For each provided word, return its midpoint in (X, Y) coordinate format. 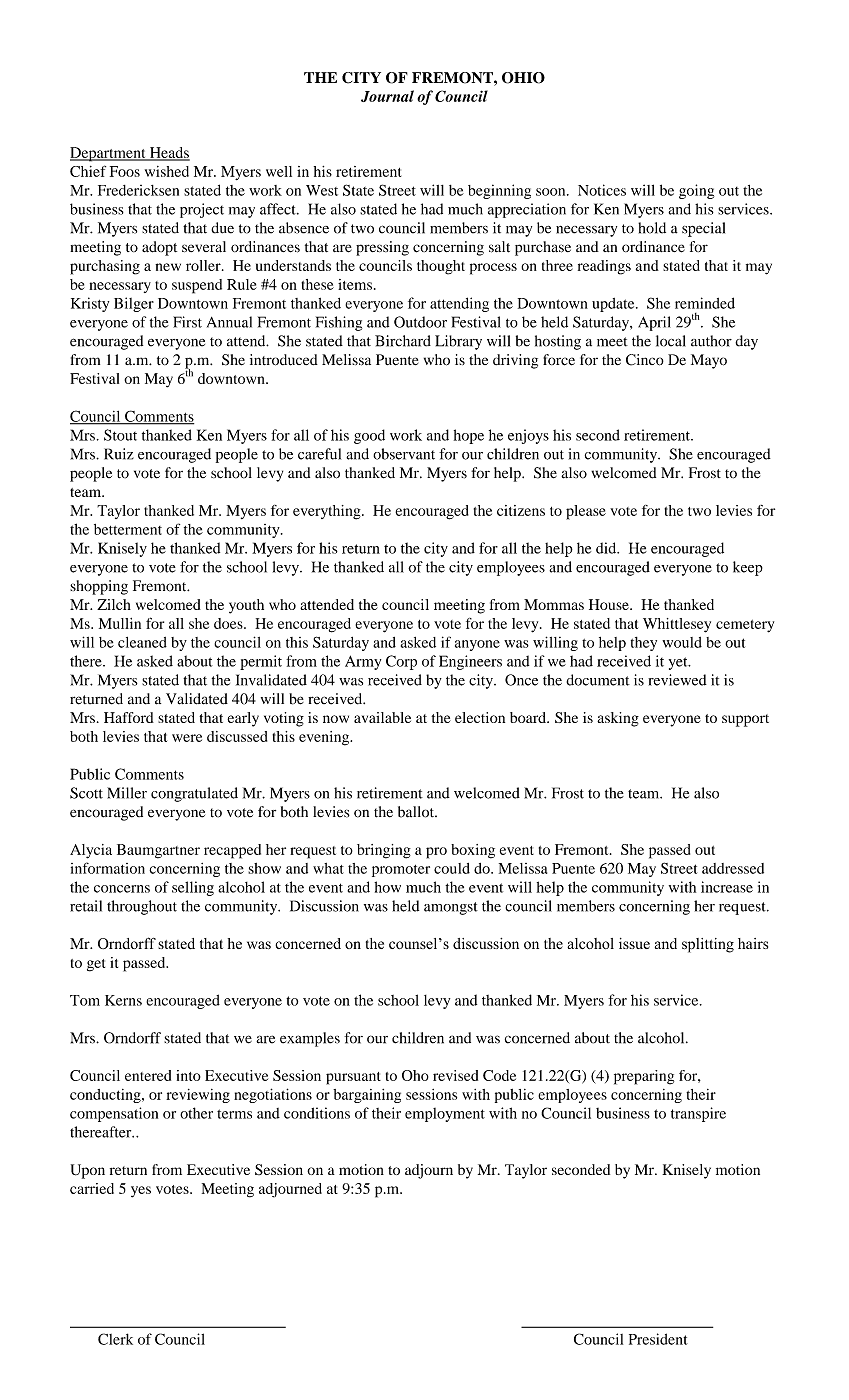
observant (404, 454)
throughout (142, 907)
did (607, 548)
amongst (451, 908)
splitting (708, 945)
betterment (128, 529)
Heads (168, 153)
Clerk (115, 1339)
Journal (387, 96)
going (696, 191)
